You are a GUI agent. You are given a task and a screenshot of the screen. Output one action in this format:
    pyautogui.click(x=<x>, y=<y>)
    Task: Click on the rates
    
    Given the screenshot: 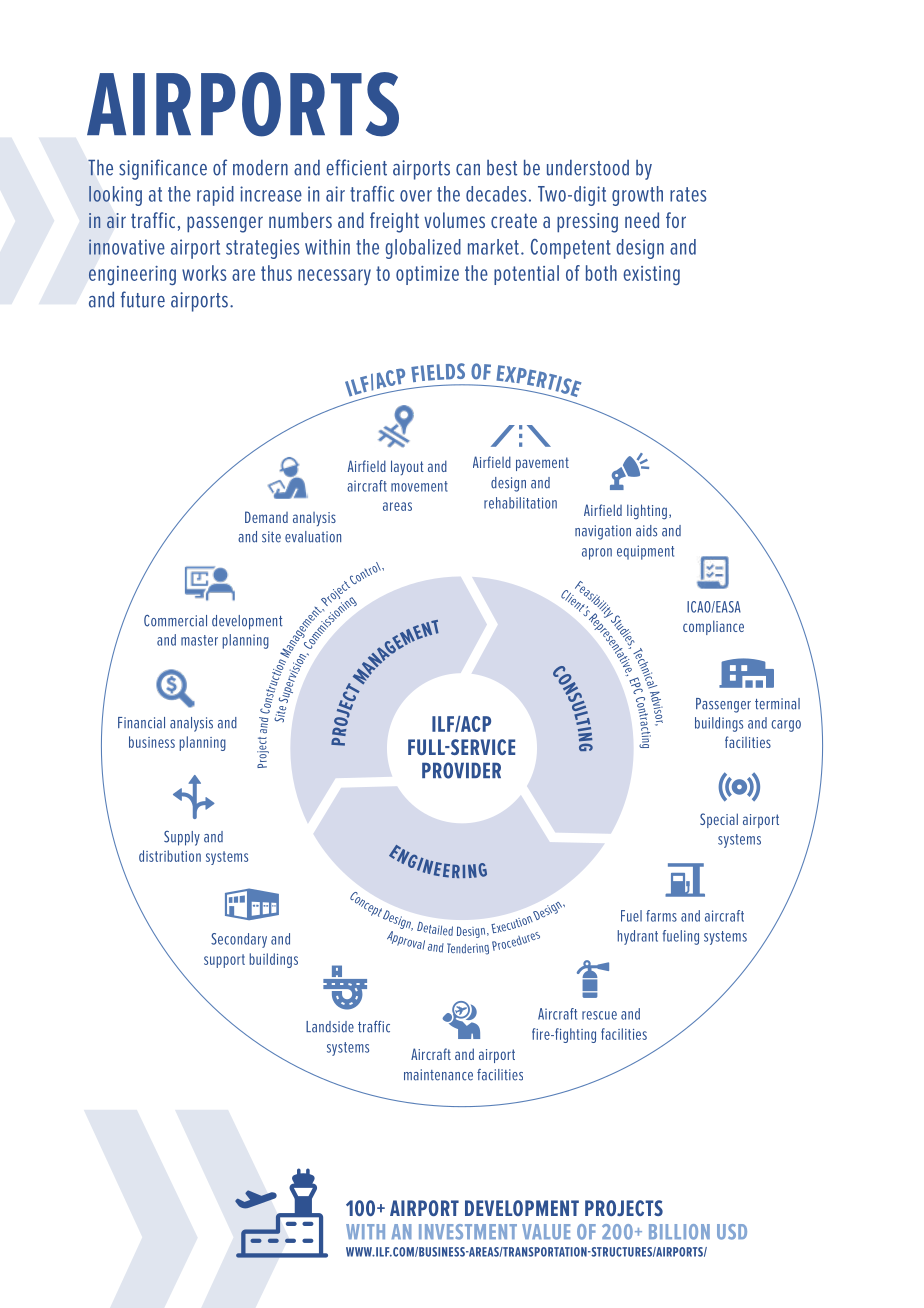 What is the action you would take?
    pyautogui.click(x=688, y=194)
